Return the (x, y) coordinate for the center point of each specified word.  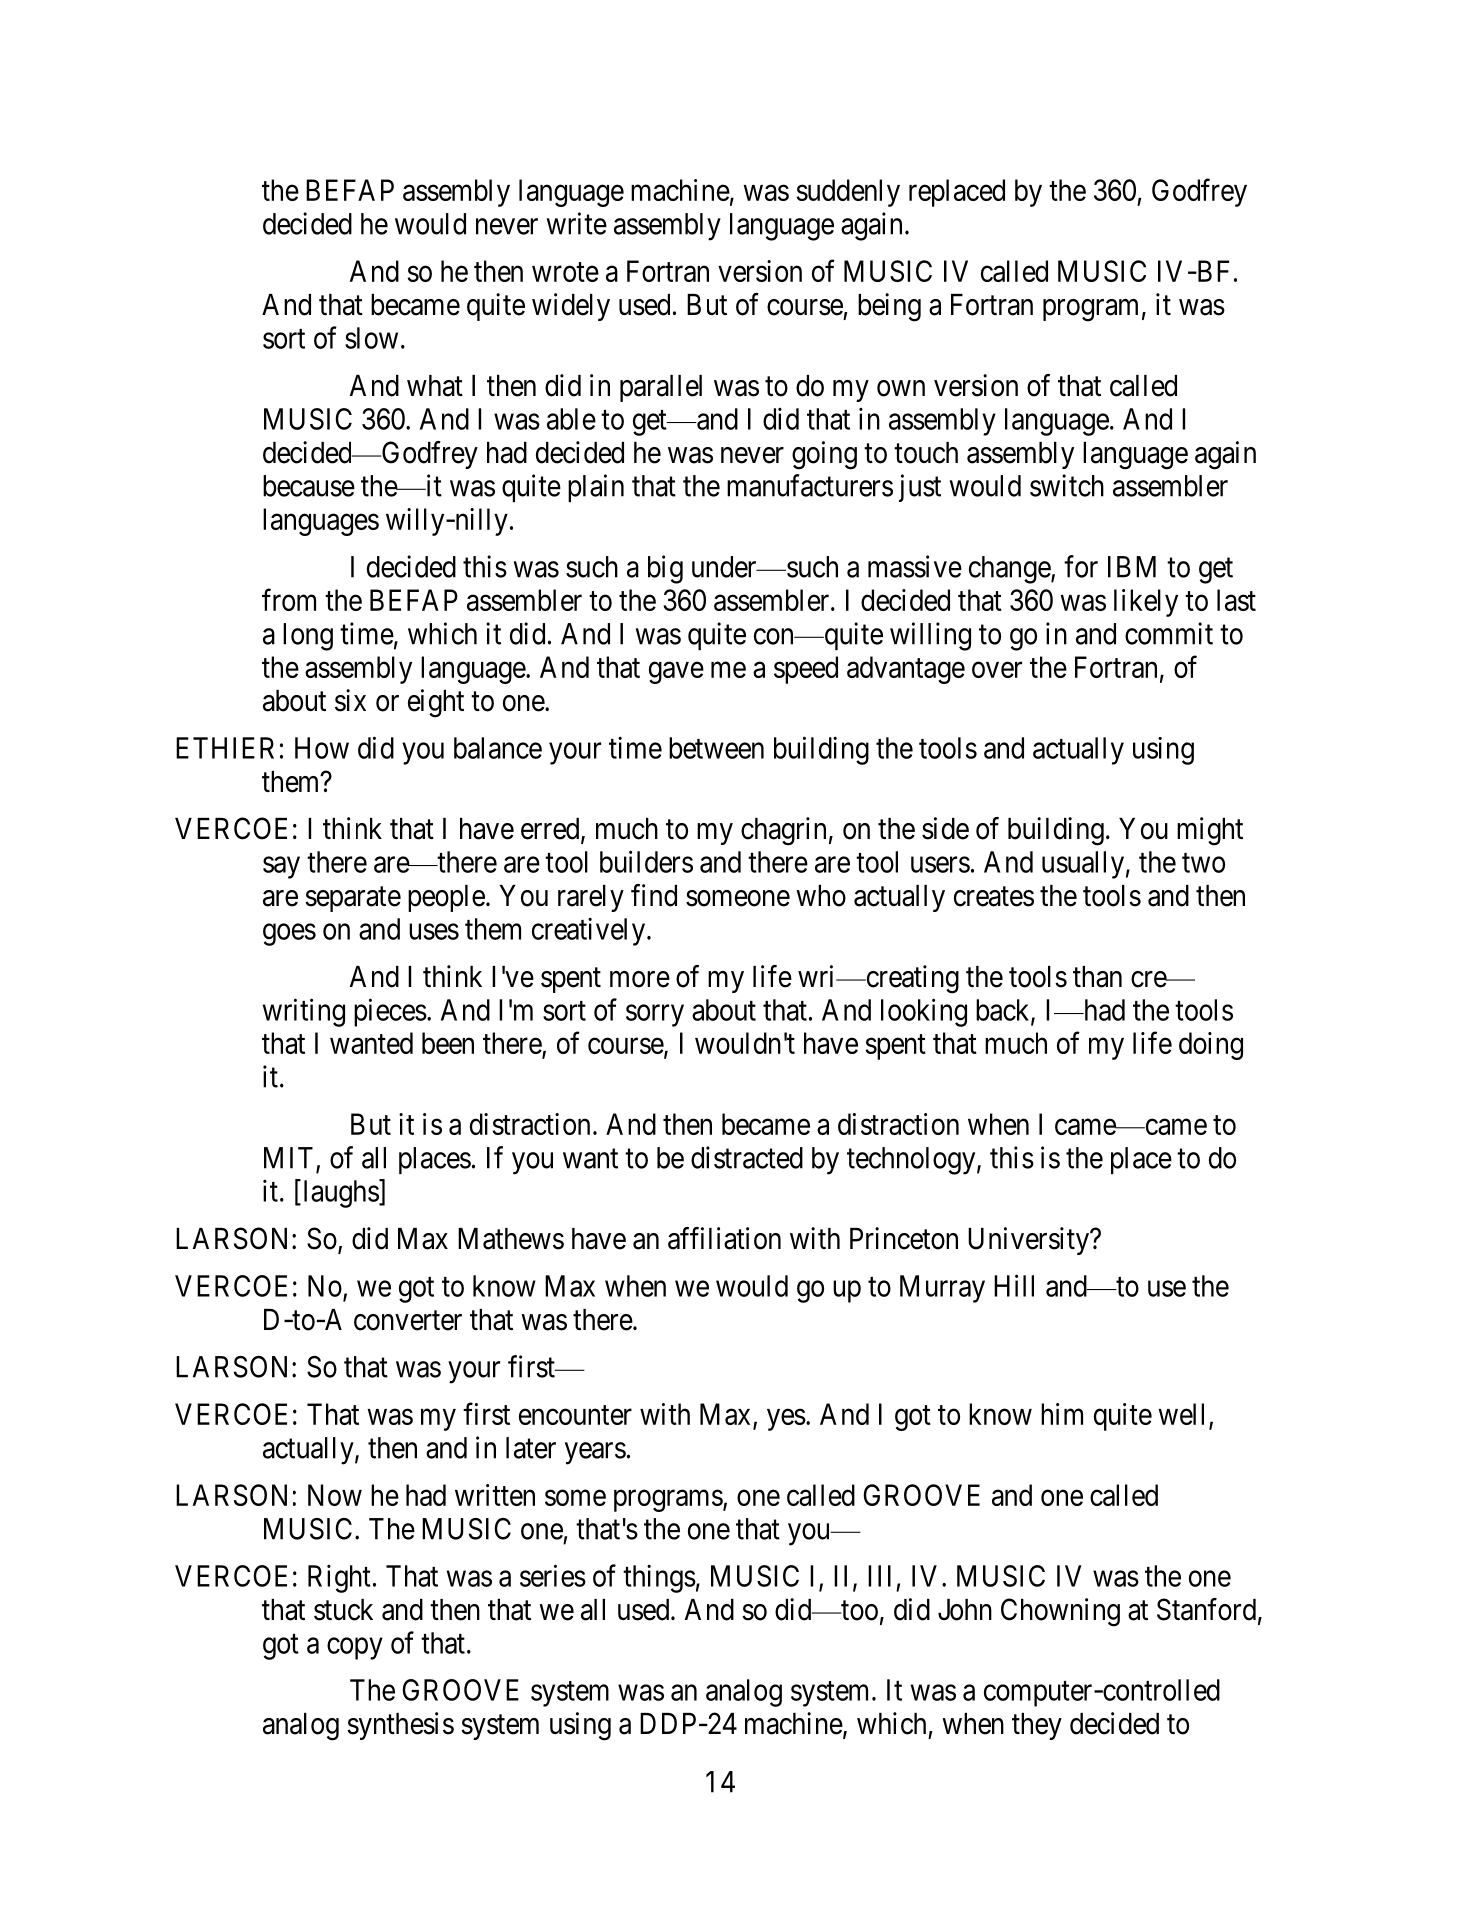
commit (1169, 633)
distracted (747, 1157)
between (716, 748)
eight (436, 703)
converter (408, 1321)
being (889, 307)
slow (371, 338)
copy (355, 1649)
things (659, 1578)
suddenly (848, 193)
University (1030, 1241)
